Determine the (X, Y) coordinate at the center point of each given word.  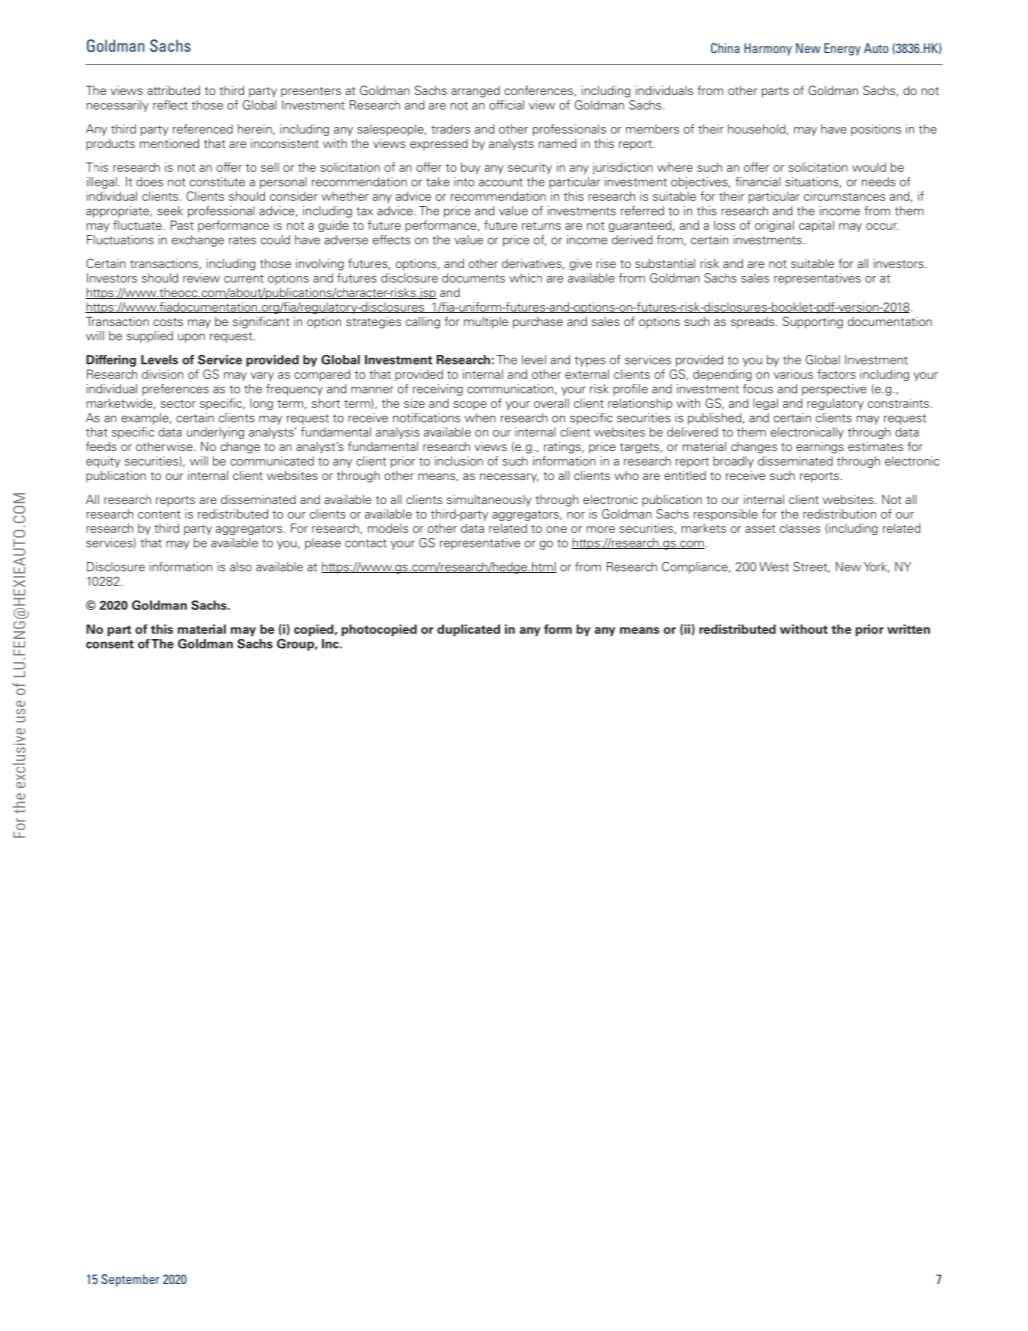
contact (366, 543)
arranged (475, 92)
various (793, 374)
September (130, 1280)
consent (110, 644)
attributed (173, 90)
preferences (175, 390)
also (241, 567)
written (908, 629)
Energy (842, 49)
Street (811, 567)
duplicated (468, 630)
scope (470, 405)
